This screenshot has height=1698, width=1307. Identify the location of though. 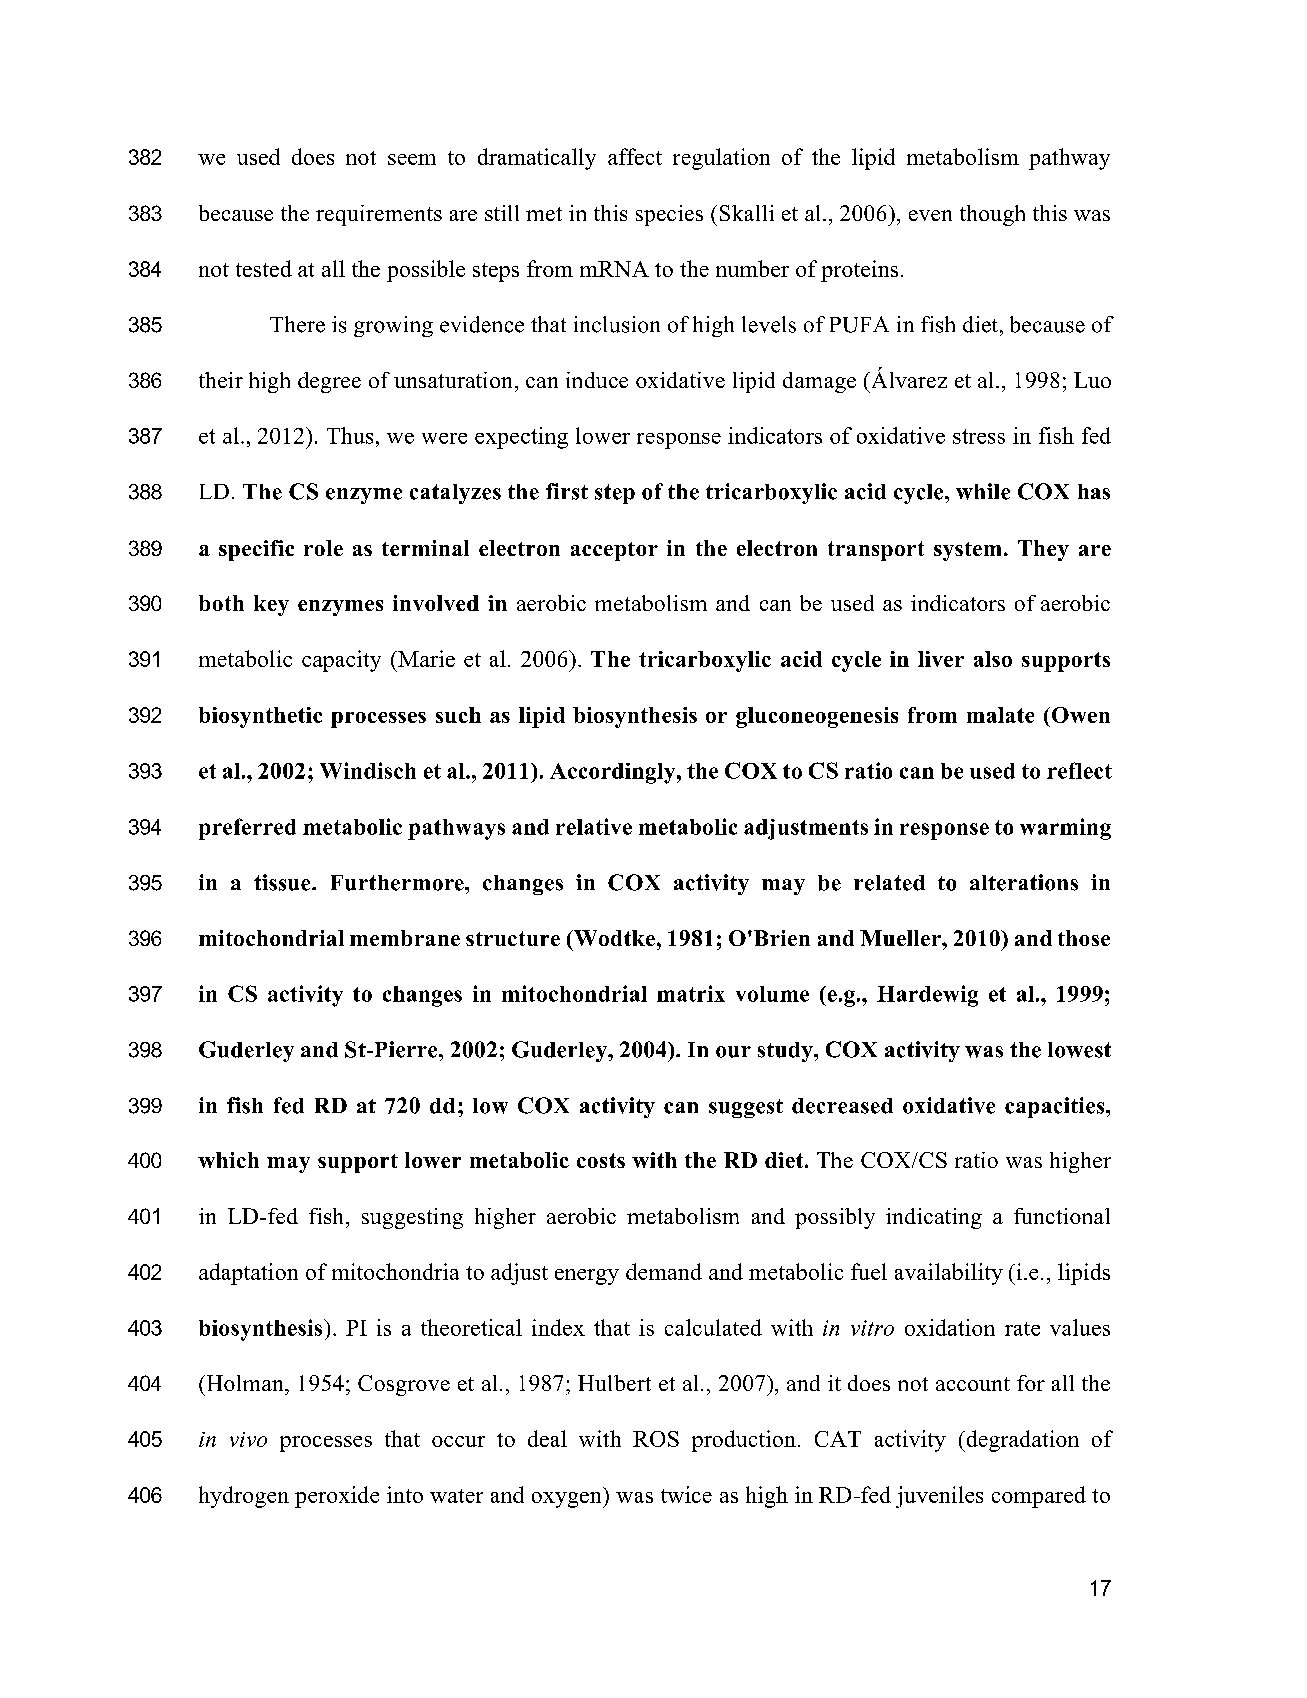
(992, 215).
